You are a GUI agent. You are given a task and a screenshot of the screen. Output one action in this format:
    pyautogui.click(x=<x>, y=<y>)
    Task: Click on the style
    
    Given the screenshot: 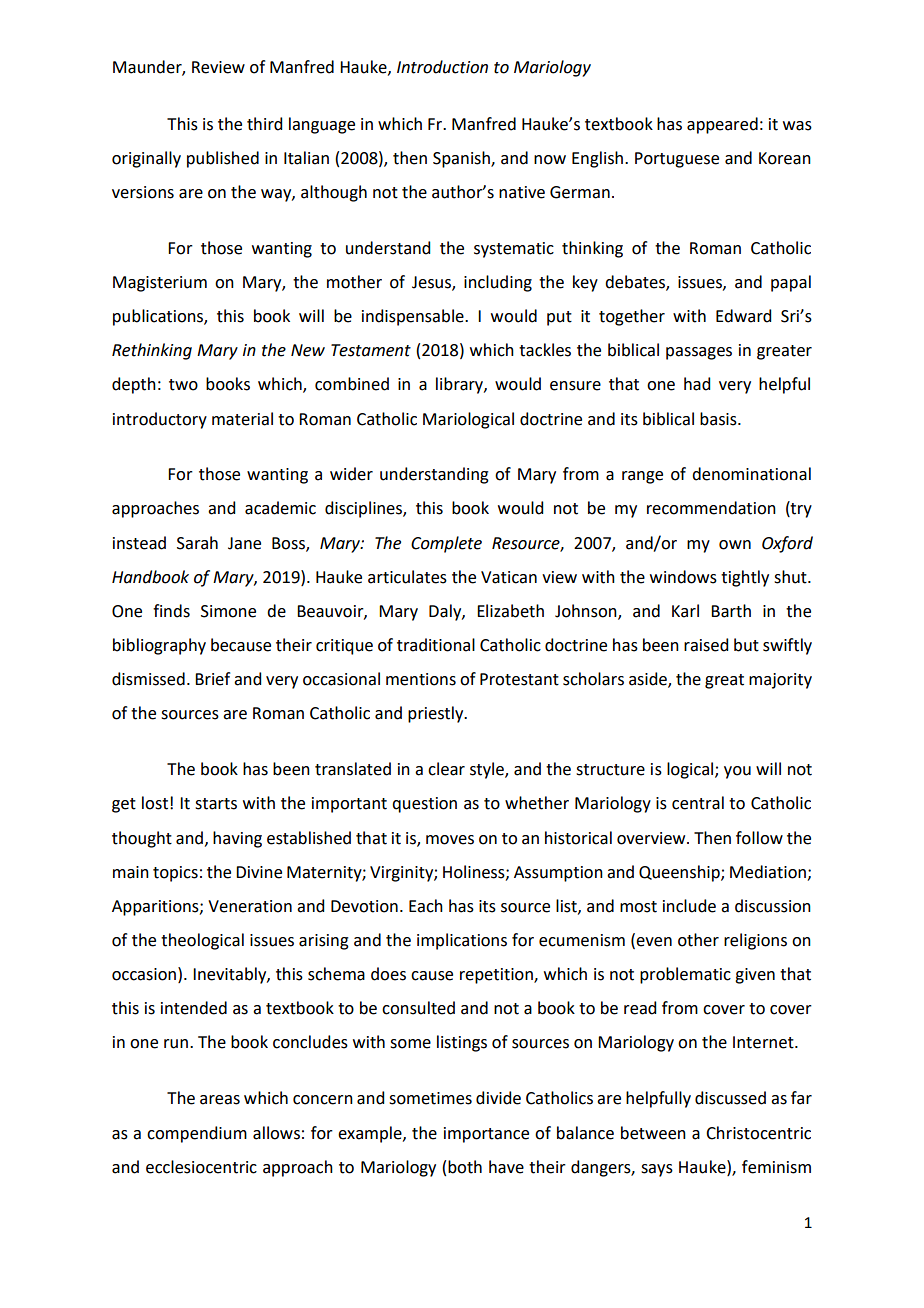 What is the action you would take?
    pyautogui.click(x=488, y=770)
